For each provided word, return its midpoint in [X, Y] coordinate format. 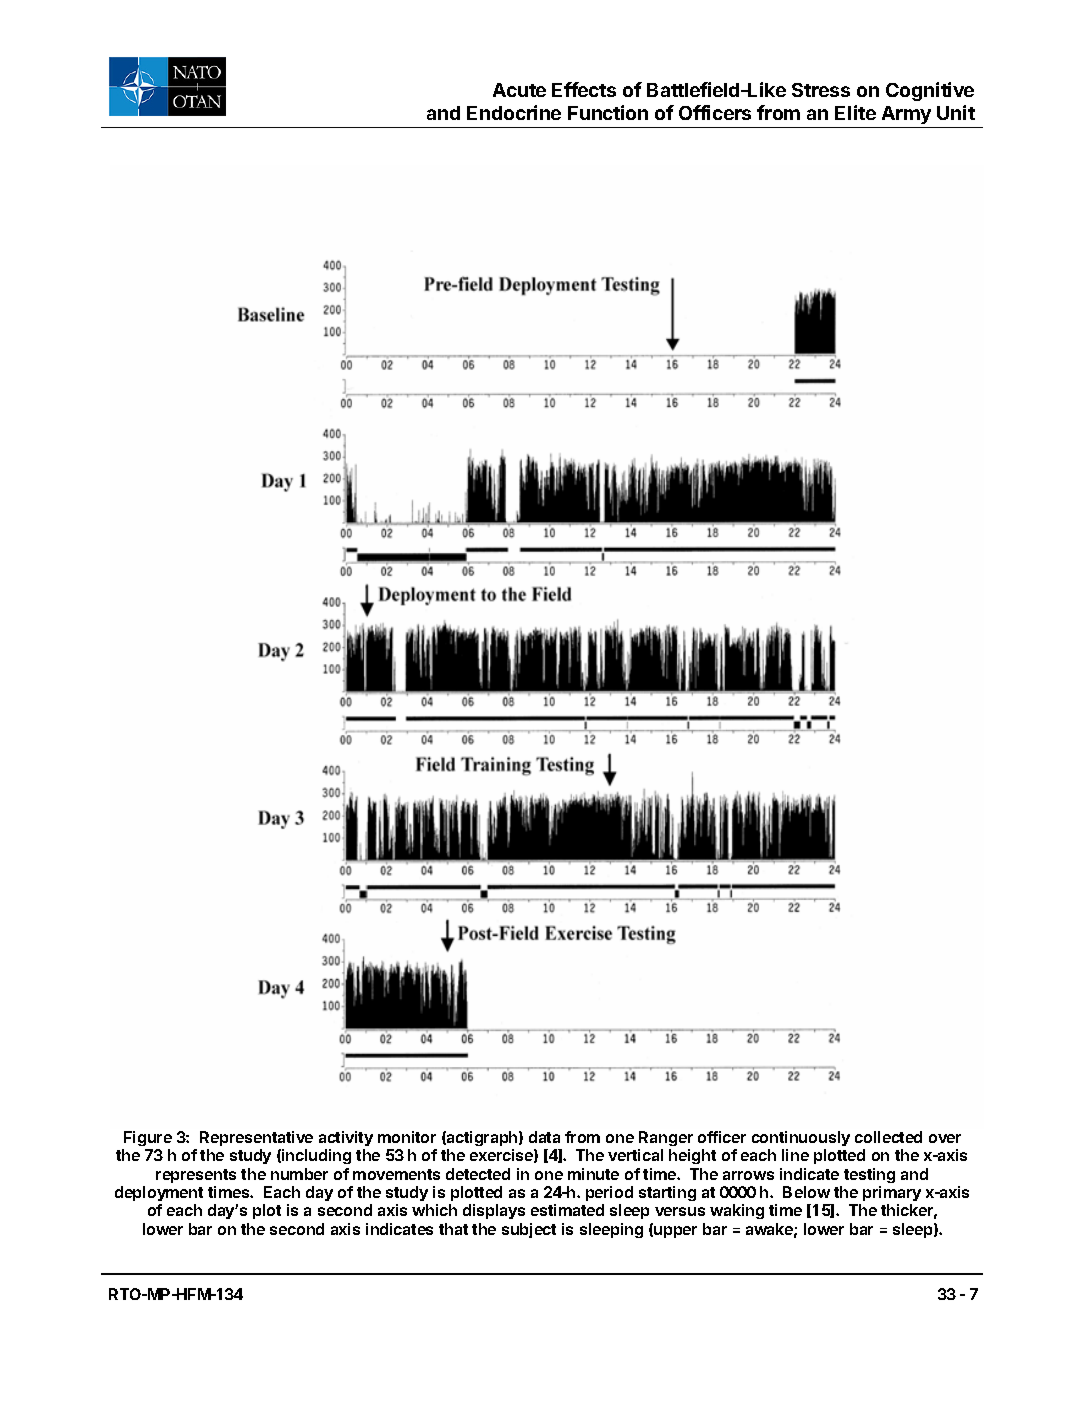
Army [906, 115]
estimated [567, 1210]
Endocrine [514, 112]
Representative [256, 1138]
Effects [584, 89]
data [544, 1137]
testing [869, 1175]
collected [888, 1137]
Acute [519, 90]
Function [608, 112]
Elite [855, 112]
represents [196, 1176]
